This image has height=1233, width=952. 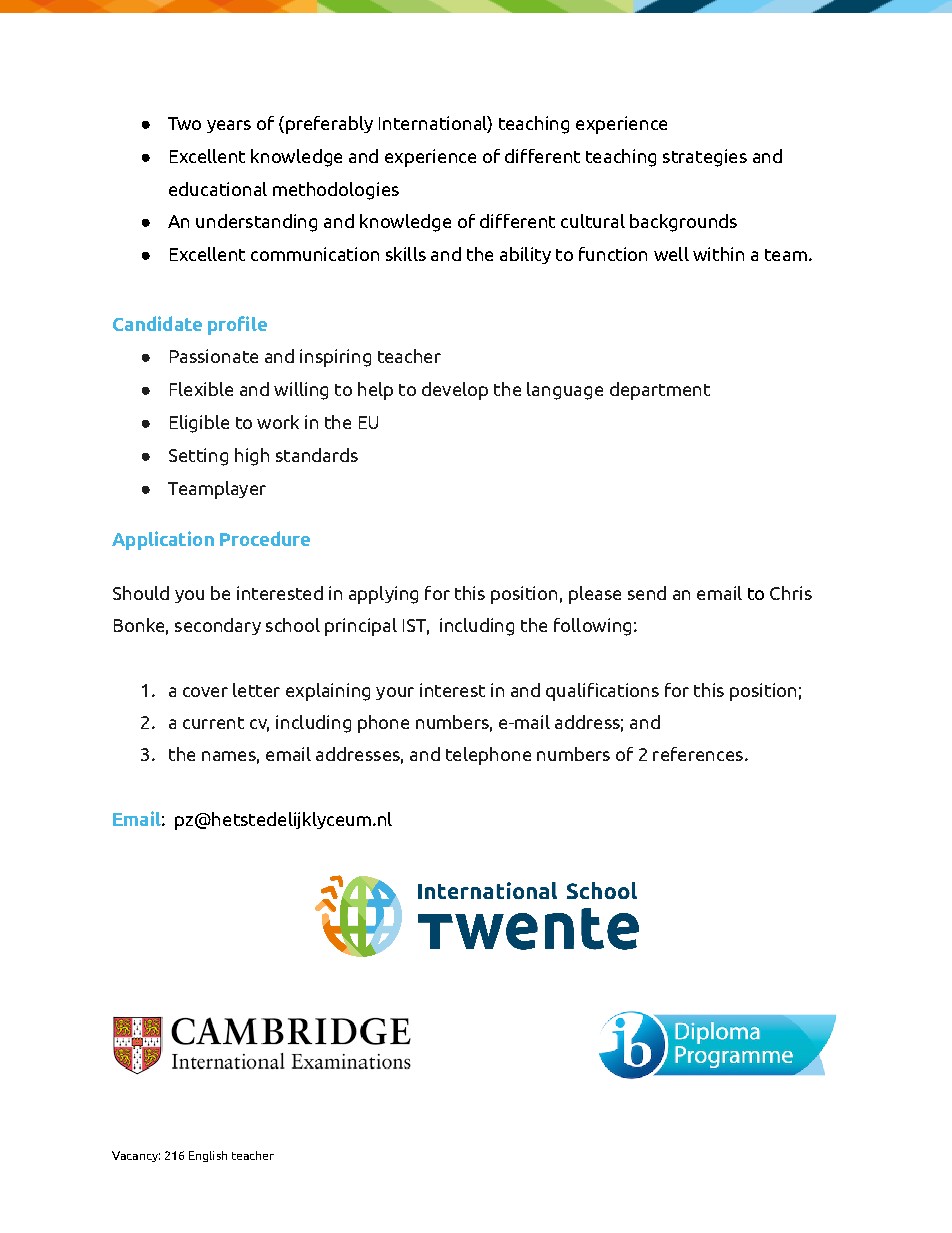 I want to click on current, so click(x=213, y=723).
